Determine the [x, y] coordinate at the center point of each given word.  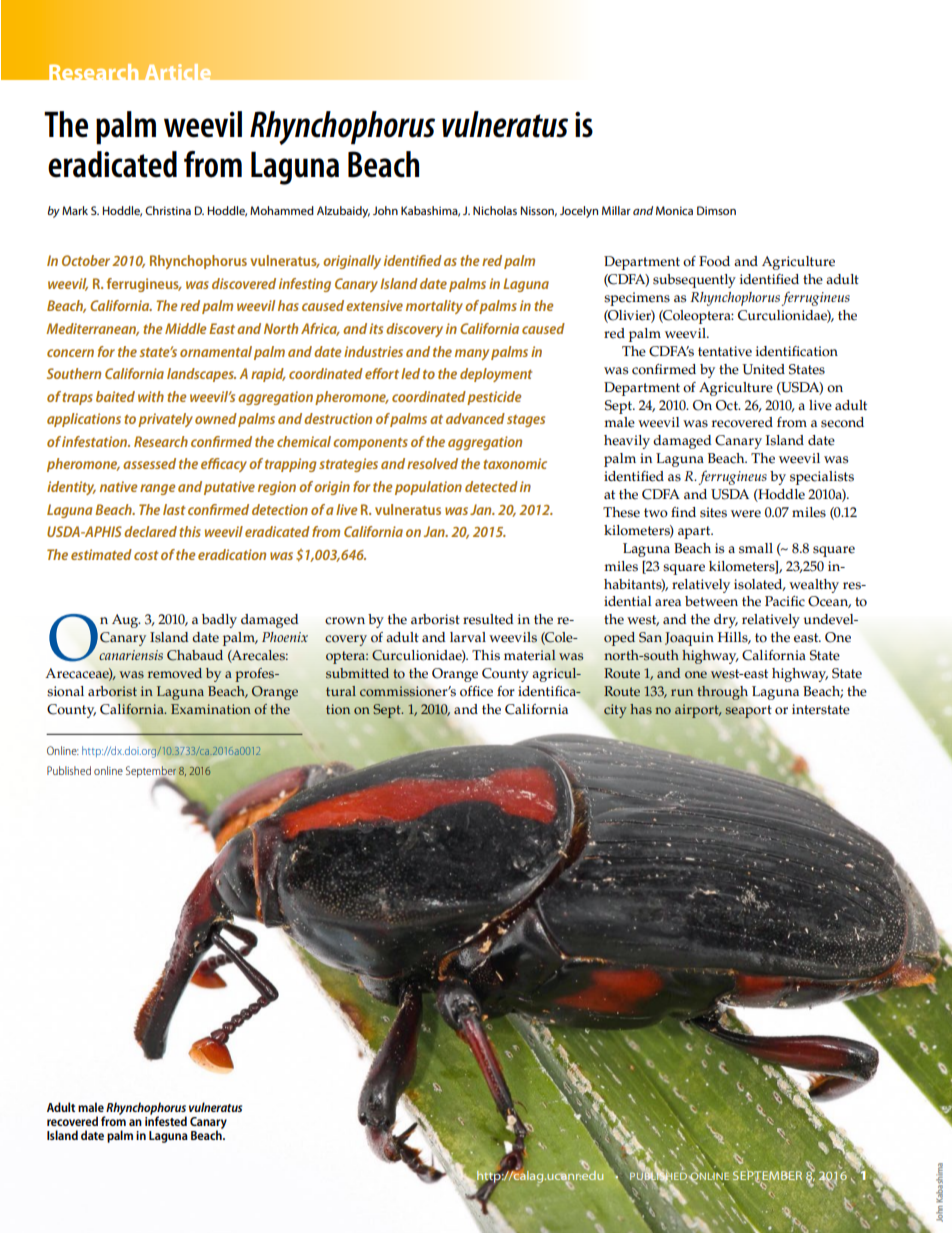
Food [714, 261]
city [615, 711]
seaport [748, 711]
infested [166, 1120]
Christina [168, 210]
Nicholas [495, 210]
